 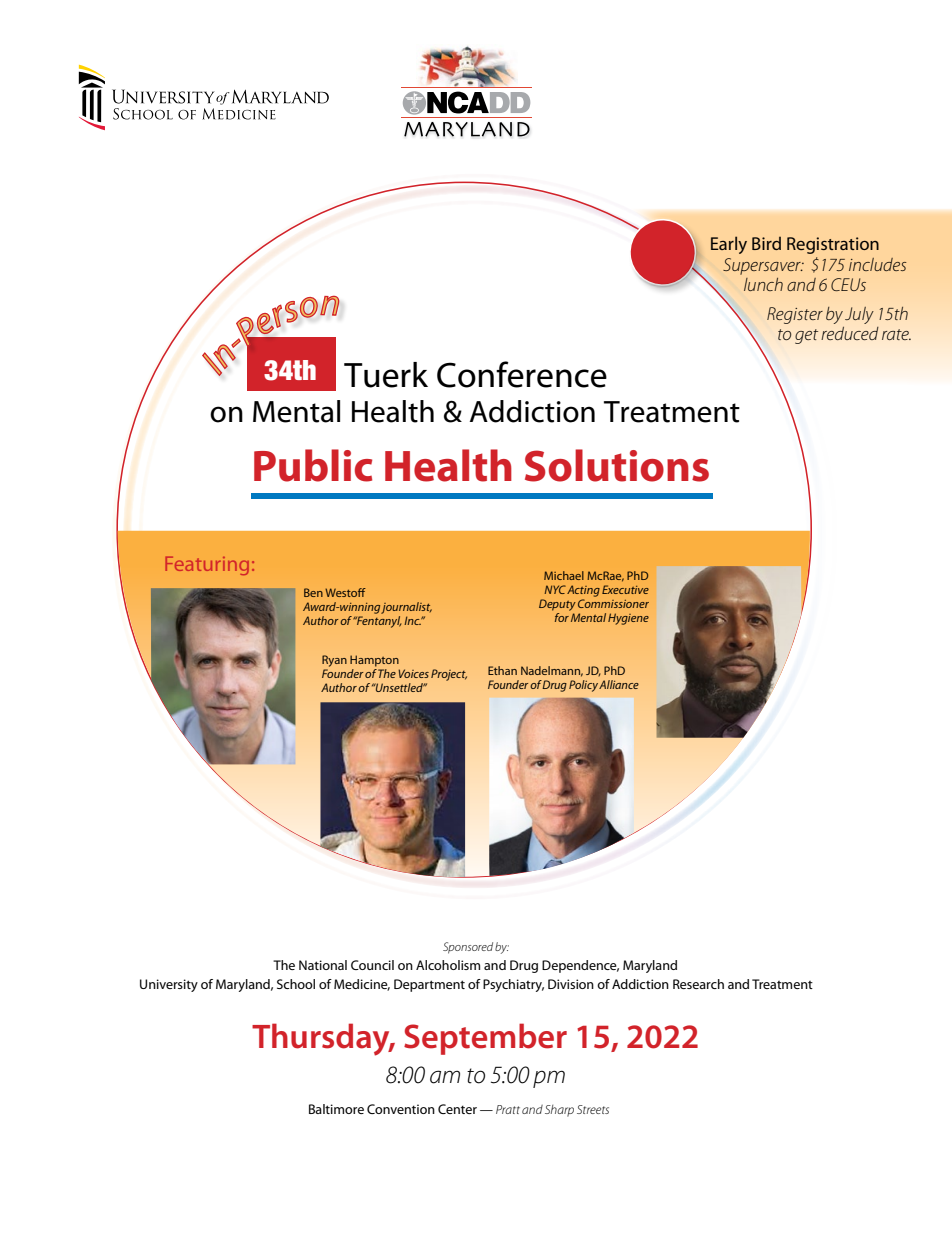 I want to click on Conference, so click(x=522, y=374).
